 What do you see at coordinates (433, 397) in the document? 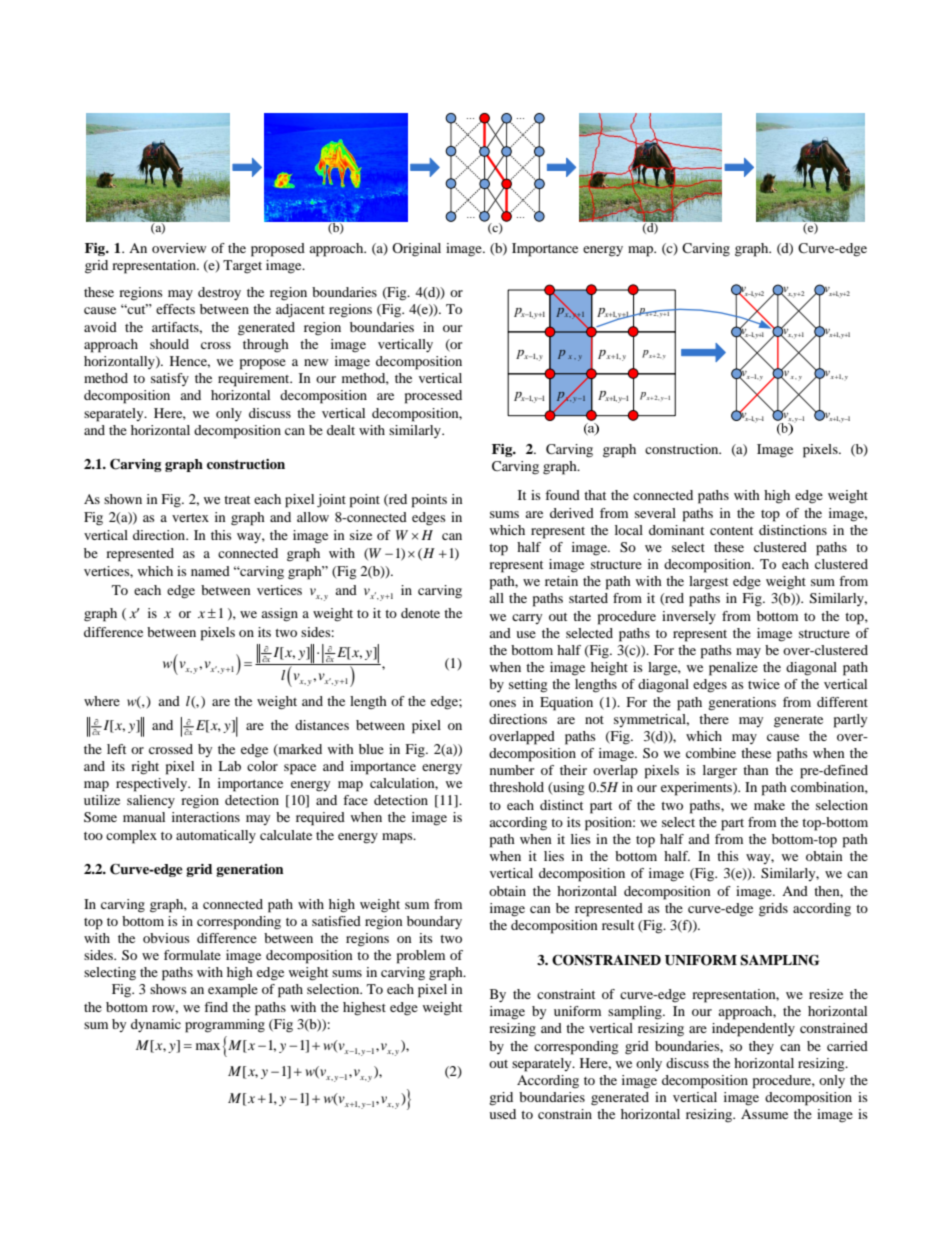
I see `processed` at bounding box center [433, 397].
